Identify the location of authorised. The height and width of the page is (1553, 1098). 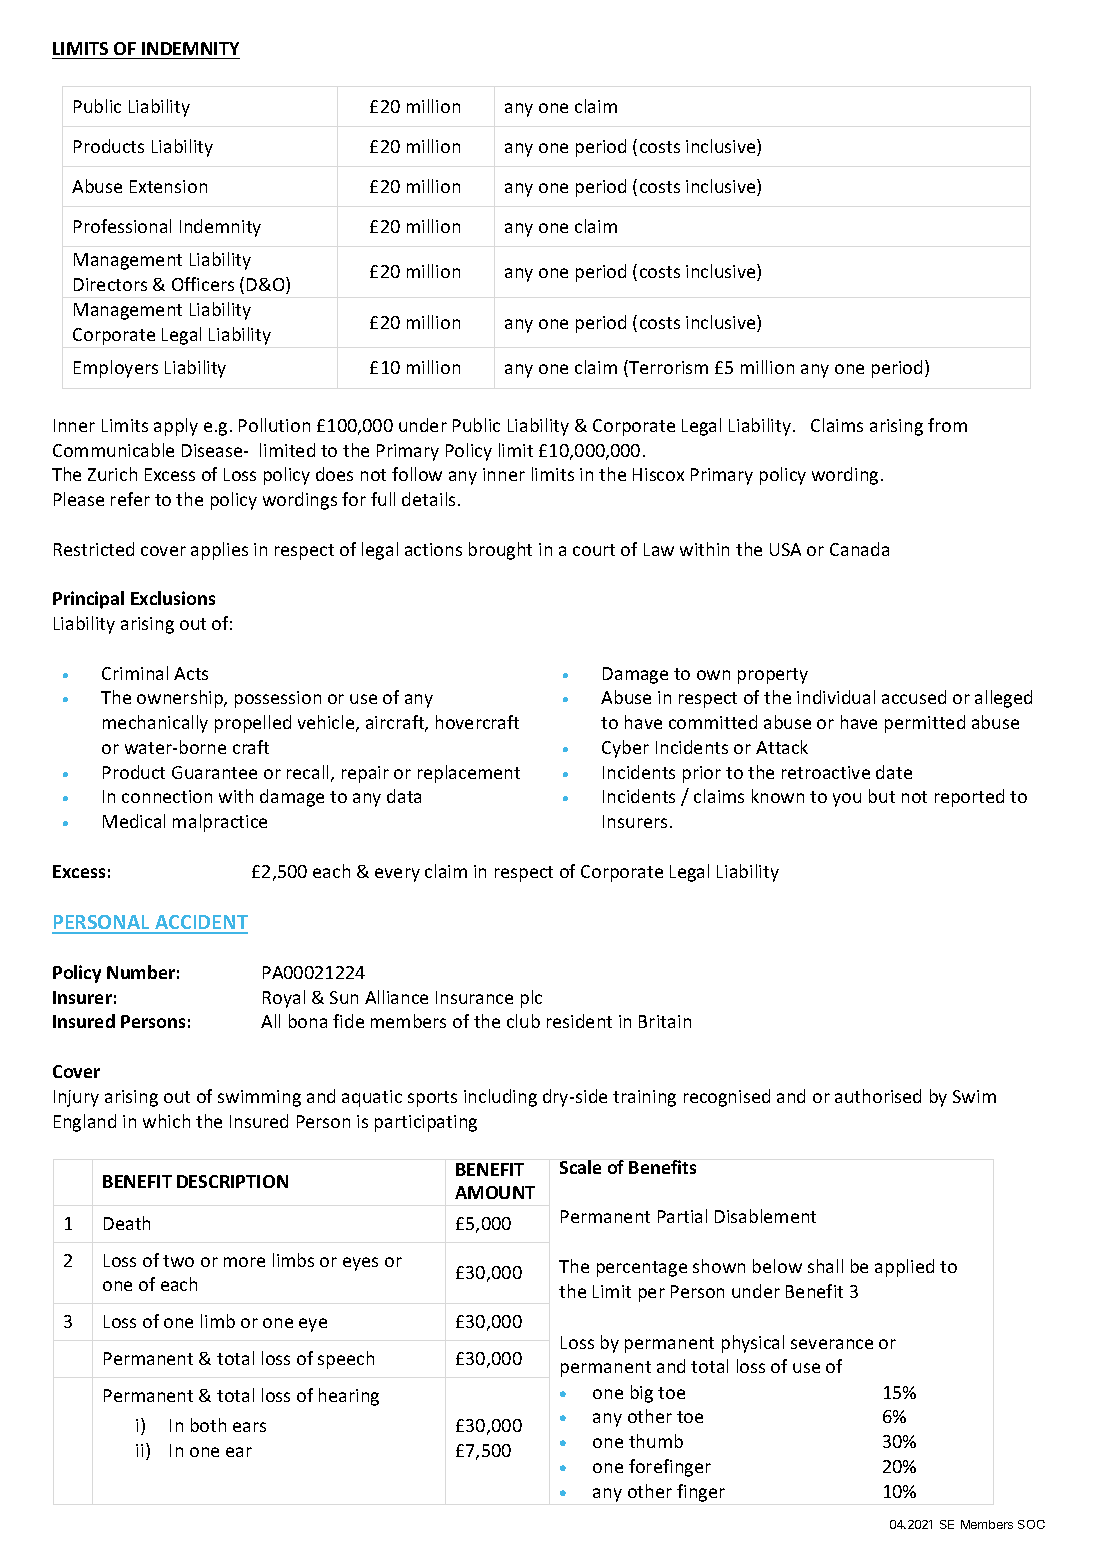
(878, 1096).
